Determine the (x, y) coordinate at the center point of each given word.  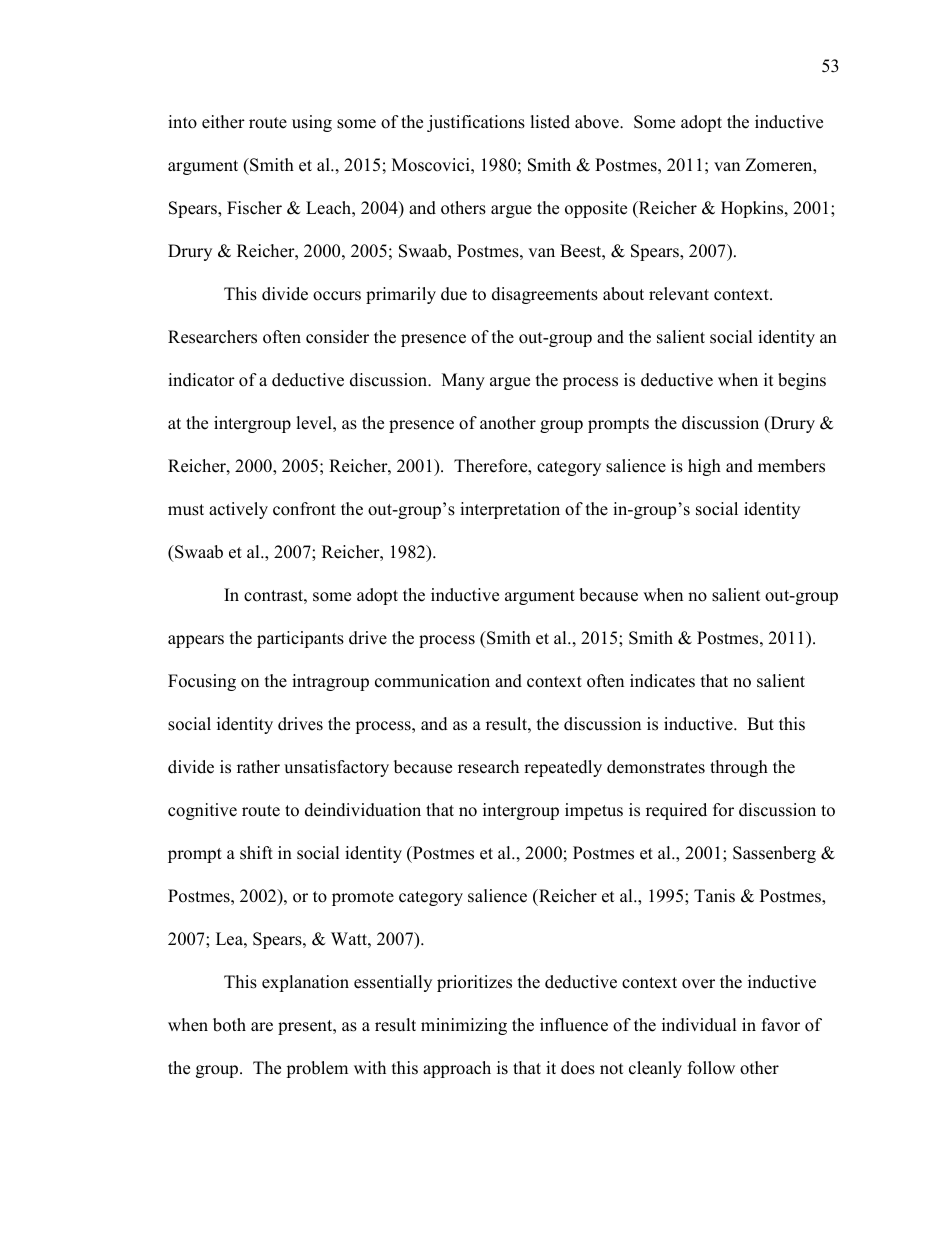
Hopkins (753, 209)
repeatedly (563, 768)
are (262, 1027)
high (704, 467)
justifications (476, 123)
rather (258, 767)
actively (238, 510)
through (739, 768)
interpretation (510, 510)
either (223, 122)
